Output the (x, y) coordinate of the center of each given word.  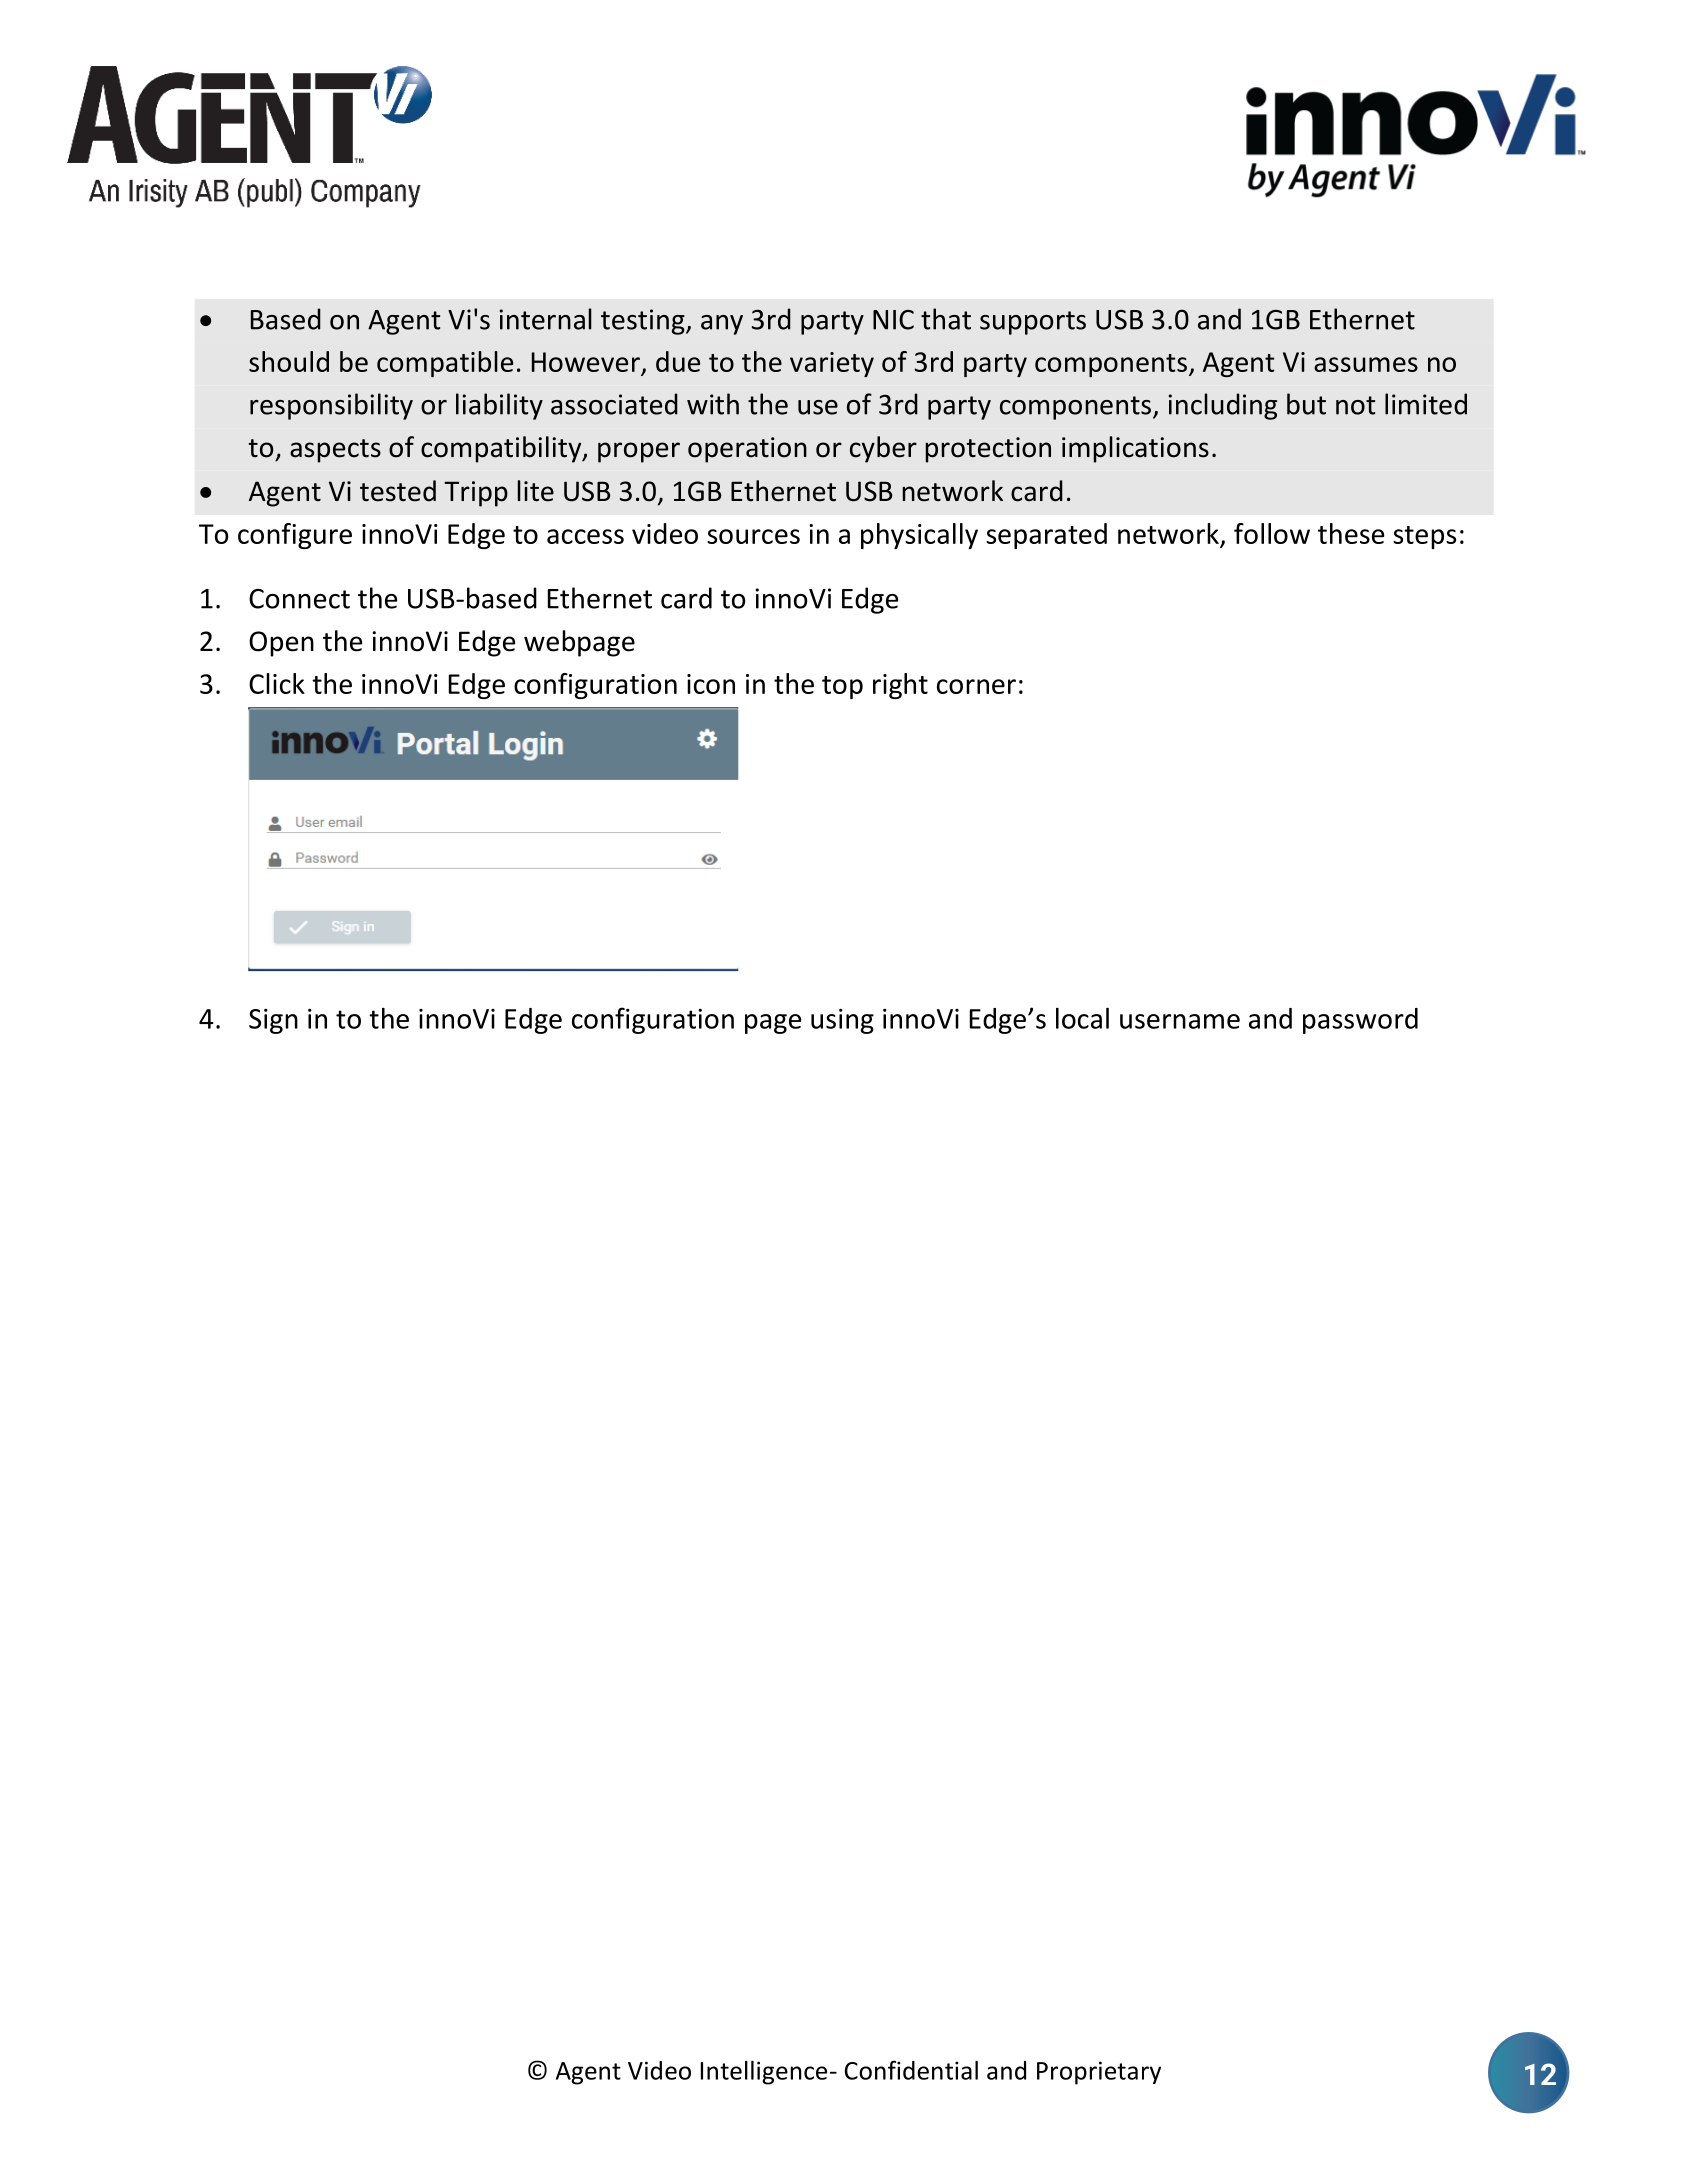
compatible (445, 364)
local (1082, 1018)
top (842, 687)
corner (976, 686)
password (1360, 1021)
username (1180, 1021)
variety (832, 364)
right (900, 686)
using (842, 1021)
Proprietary (1099, 2073)
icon (711, 684)
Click (277, 683)
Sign (273, 1021)
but (1306, 404)
